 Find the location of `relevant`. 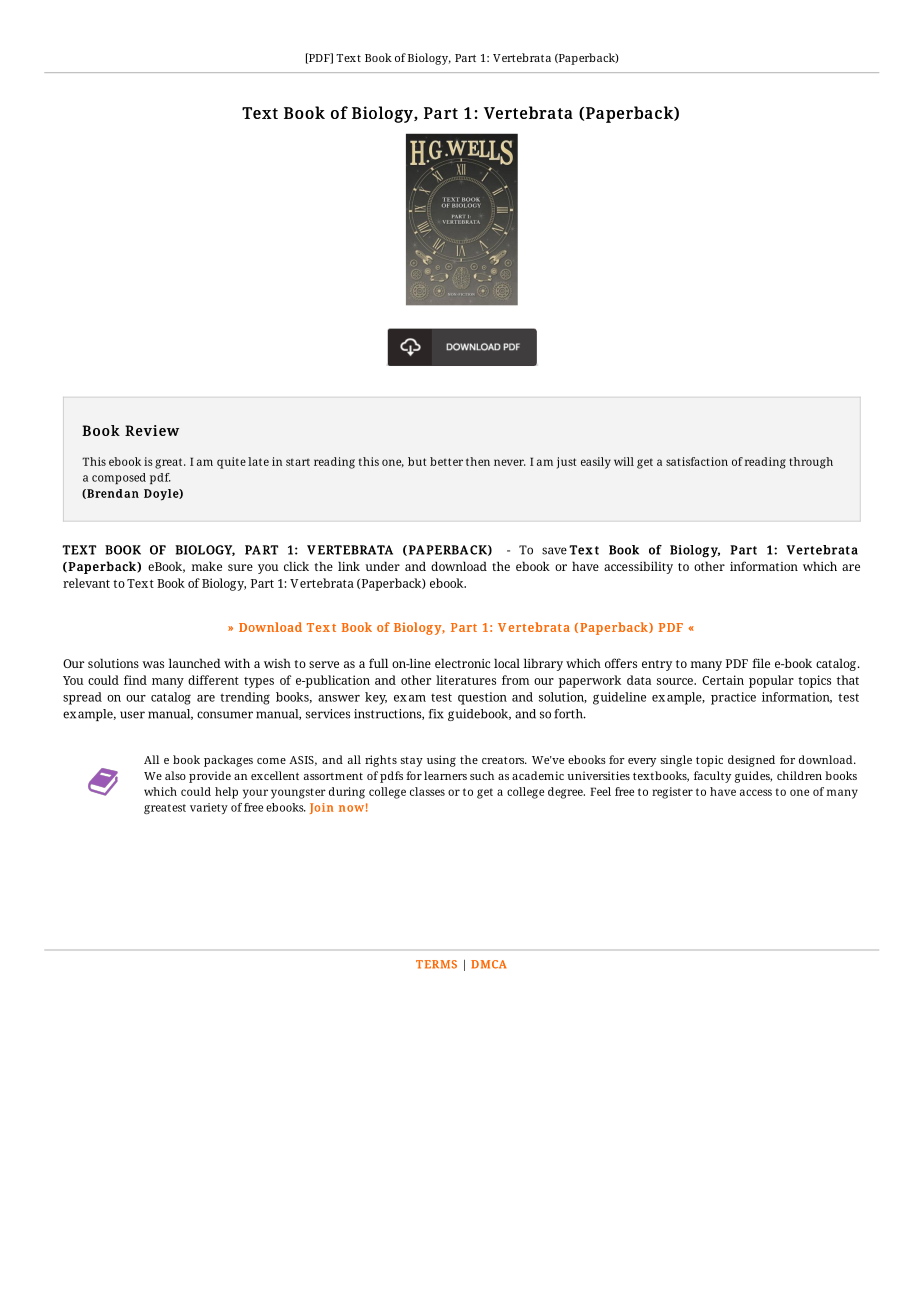

relevant is located at coordinates (86, 583).
